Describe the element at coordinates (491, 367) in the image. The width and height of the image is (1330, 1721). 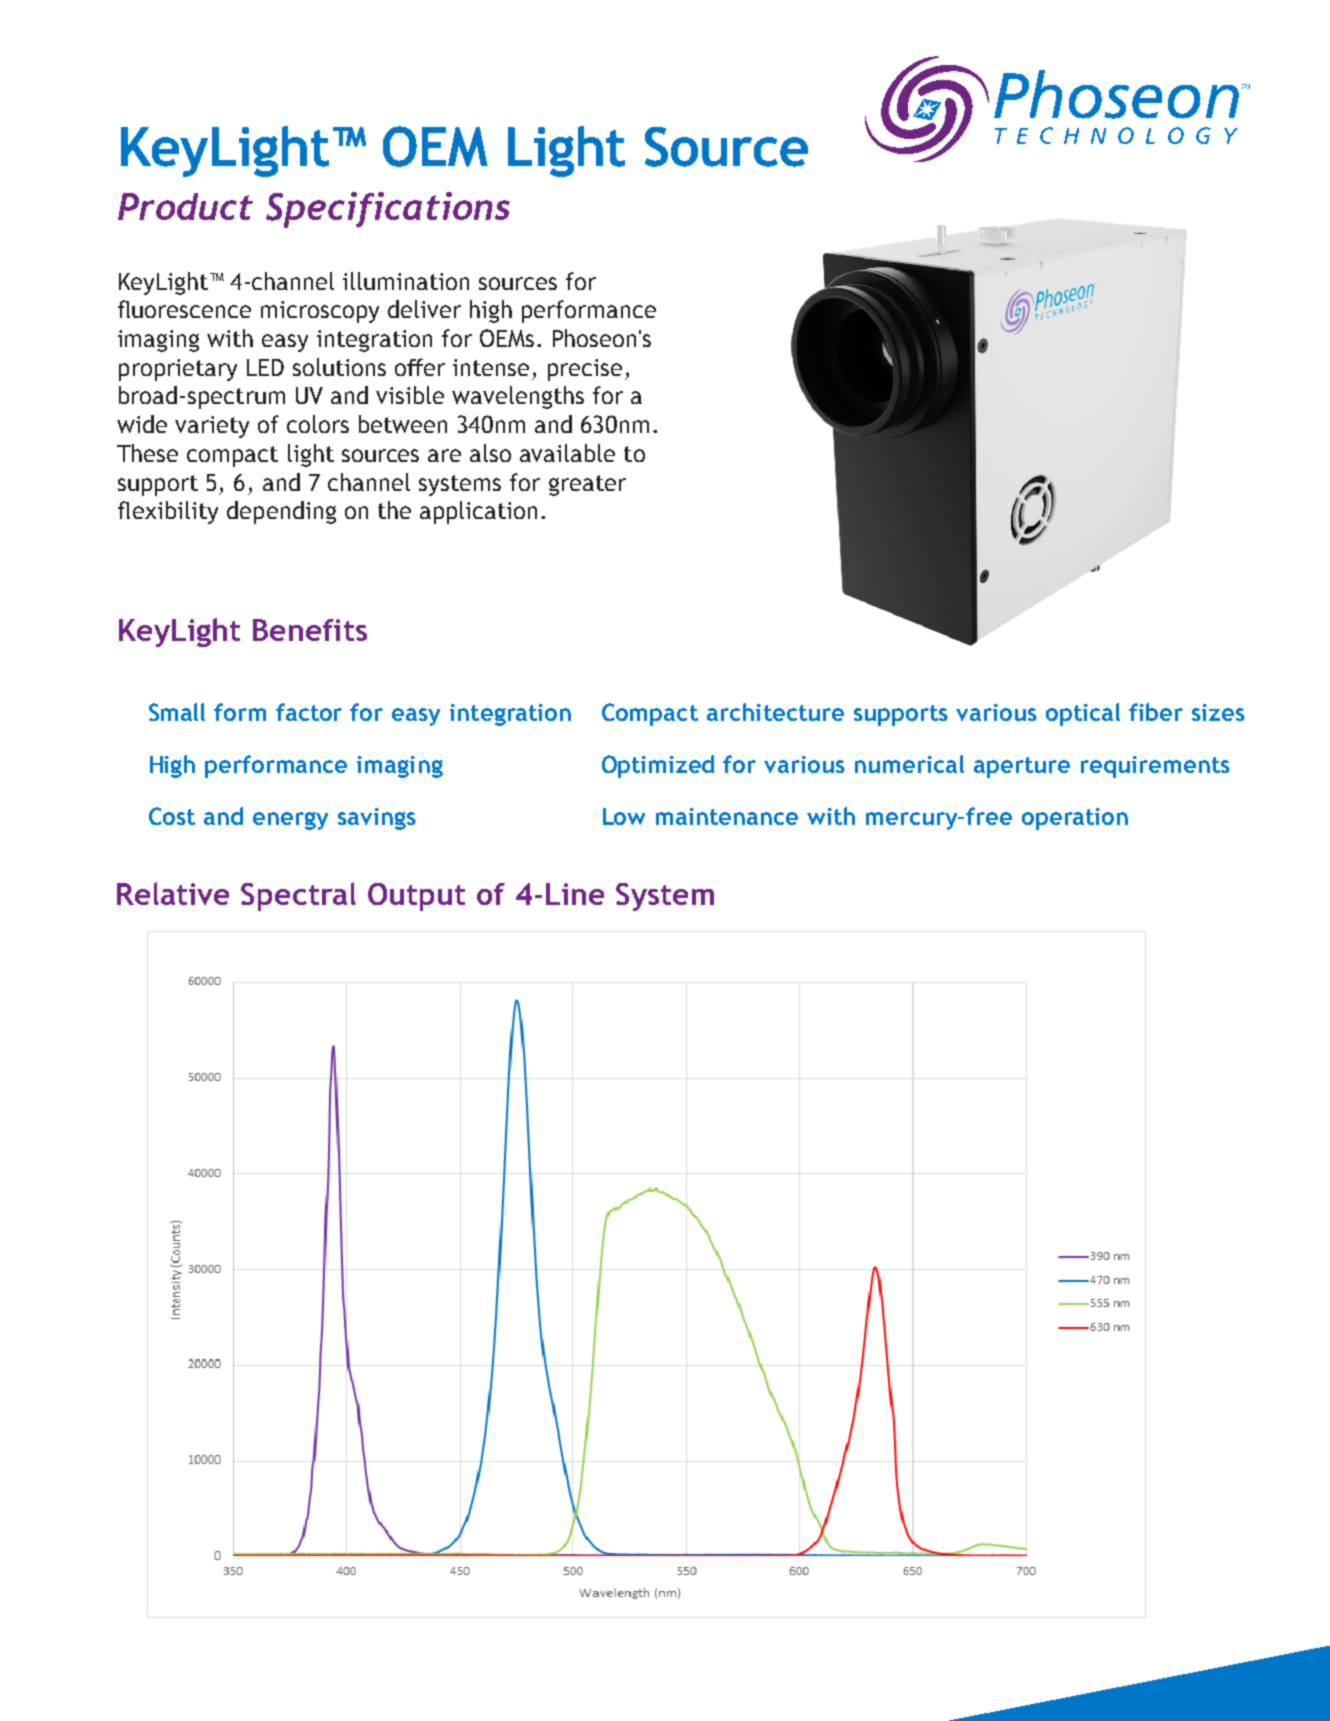
I see `intense` at that location.
